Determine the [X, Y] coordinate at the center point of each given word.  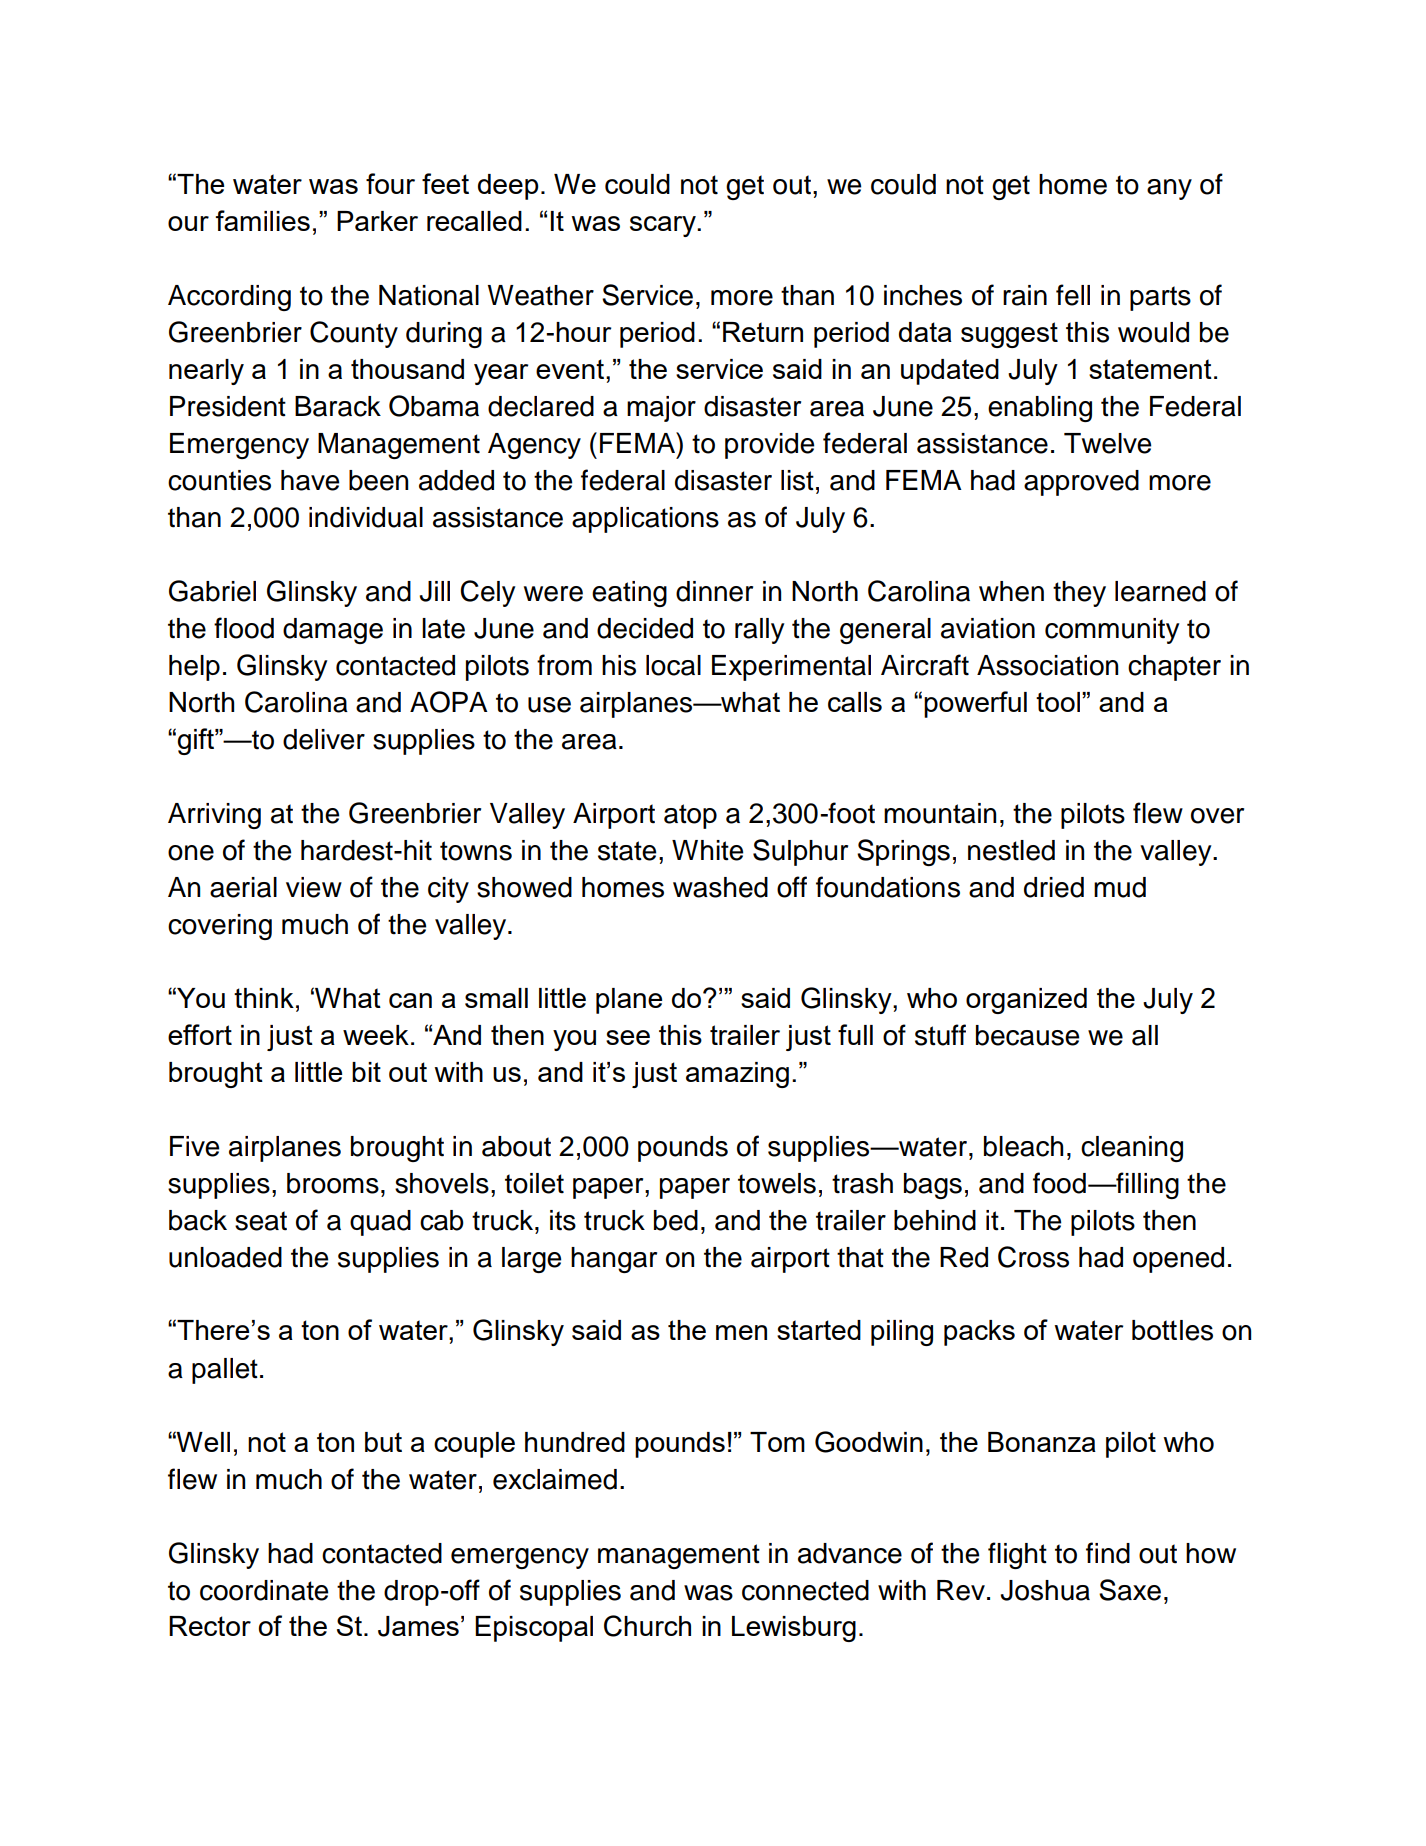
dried [1054, 887]
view [314, 887]
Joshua [1045, 1590]
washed [720, 887]
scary [664, 226]
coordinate [264, 1590]
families [263, 220]
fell [1073, 295]
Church [647, 1626]
